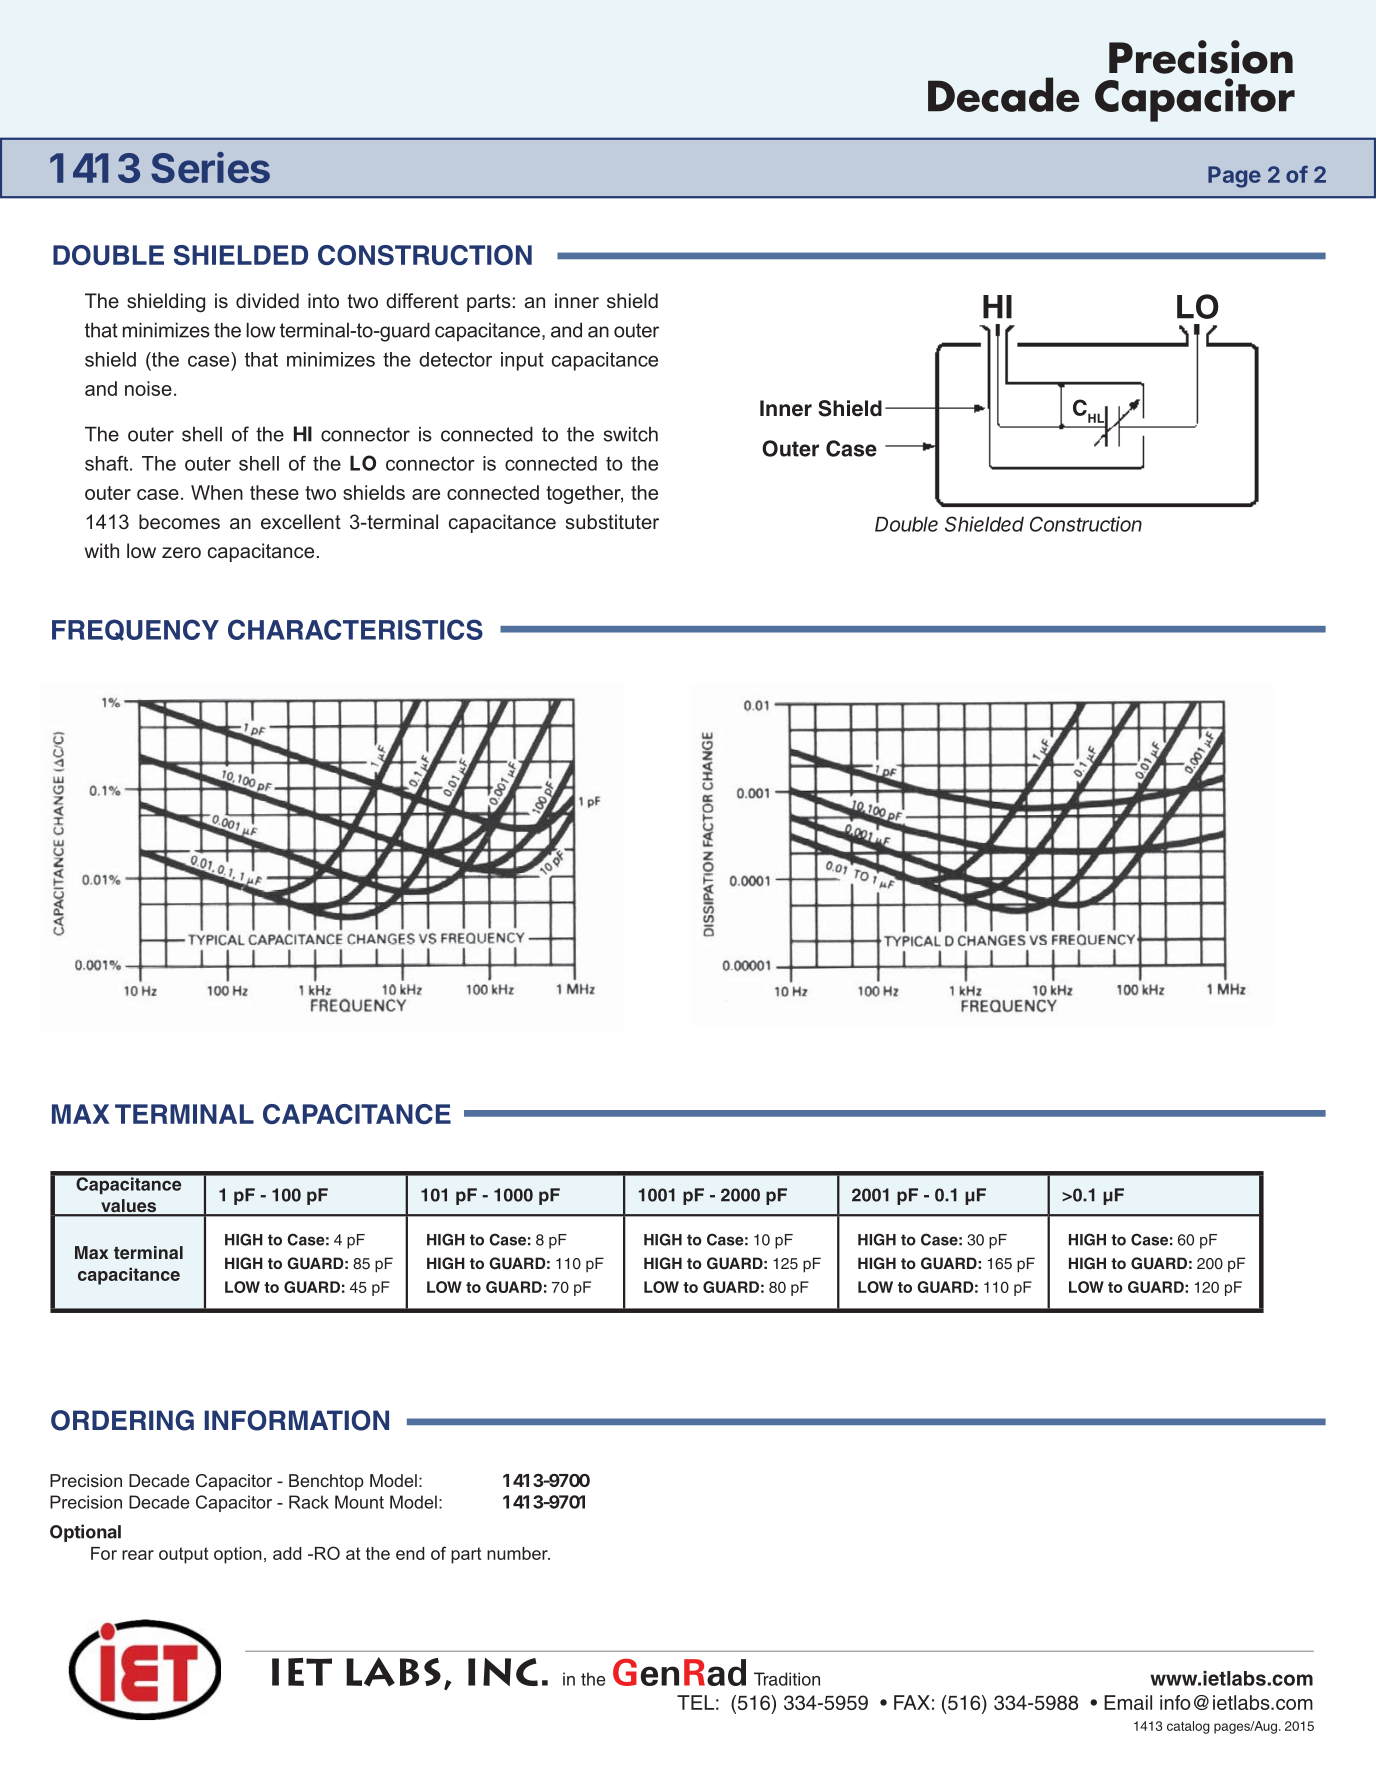 This screenshot has height=1781, width=1376. What do you see at coordinates (135, 630) in the screenshot?
I see `FREQUENCY` at bounding box center [135, 630].
